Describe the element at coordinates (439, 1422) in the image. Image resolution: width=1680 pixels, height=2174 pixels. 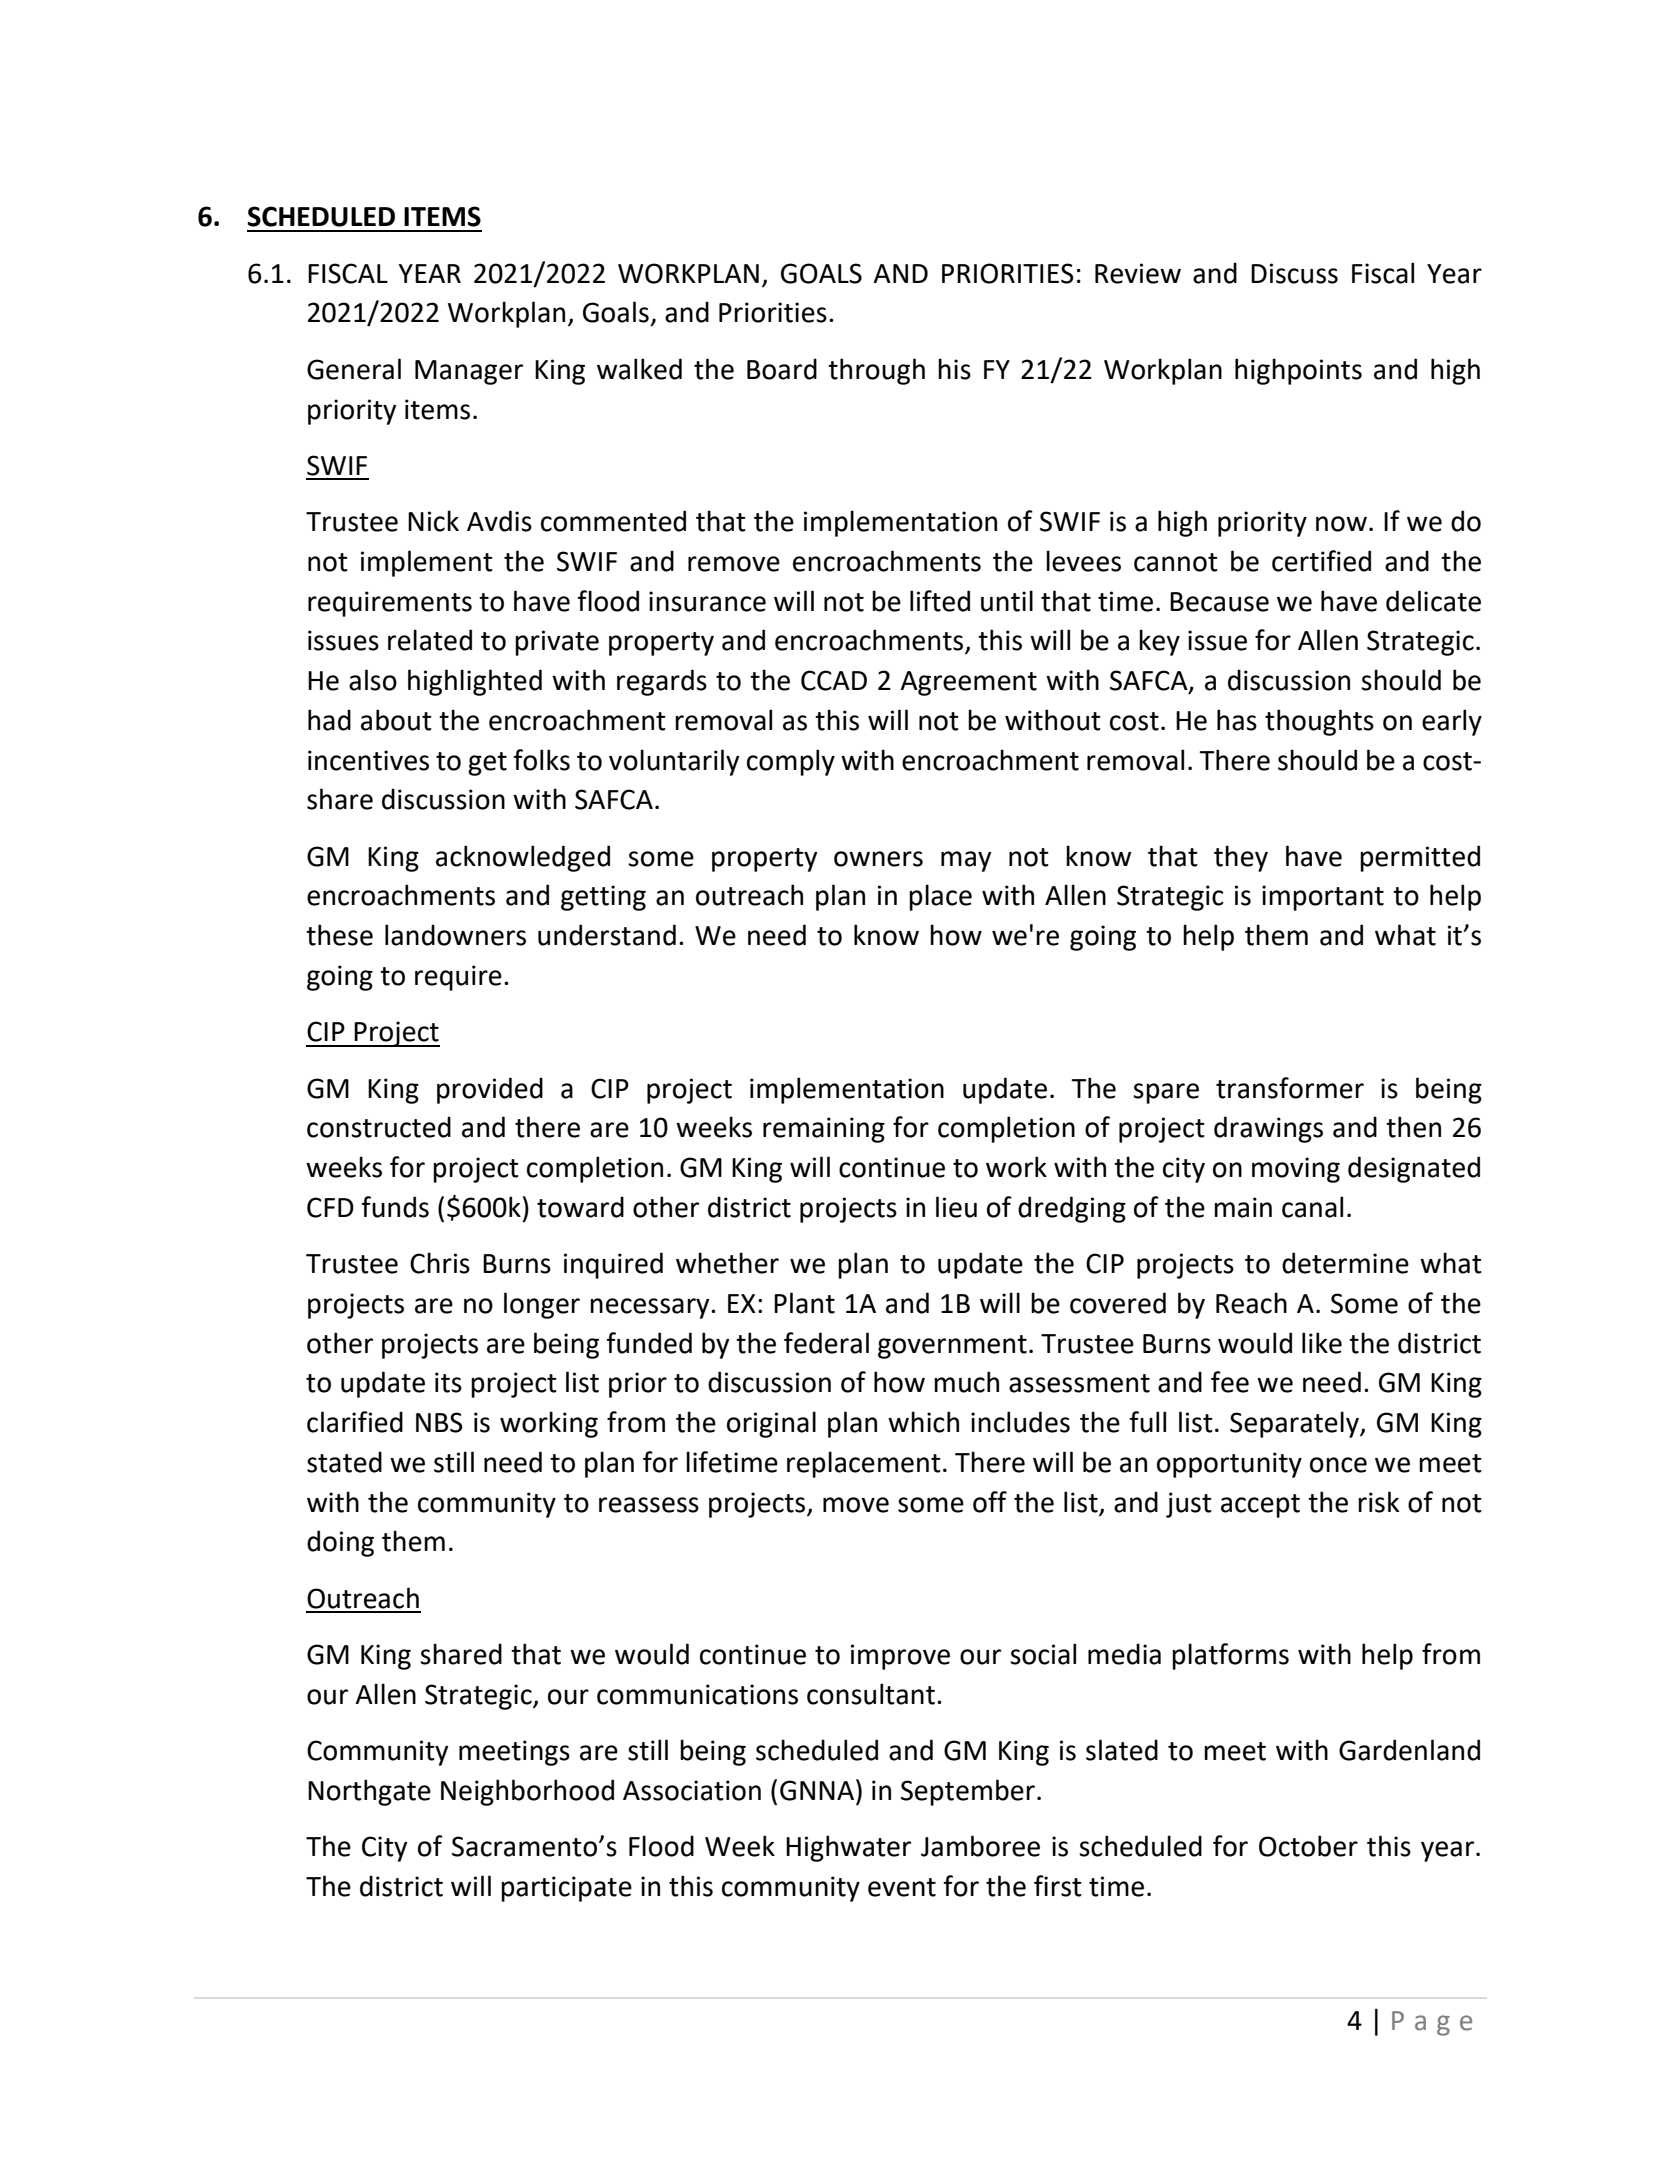
I see `NBS` at that location.
